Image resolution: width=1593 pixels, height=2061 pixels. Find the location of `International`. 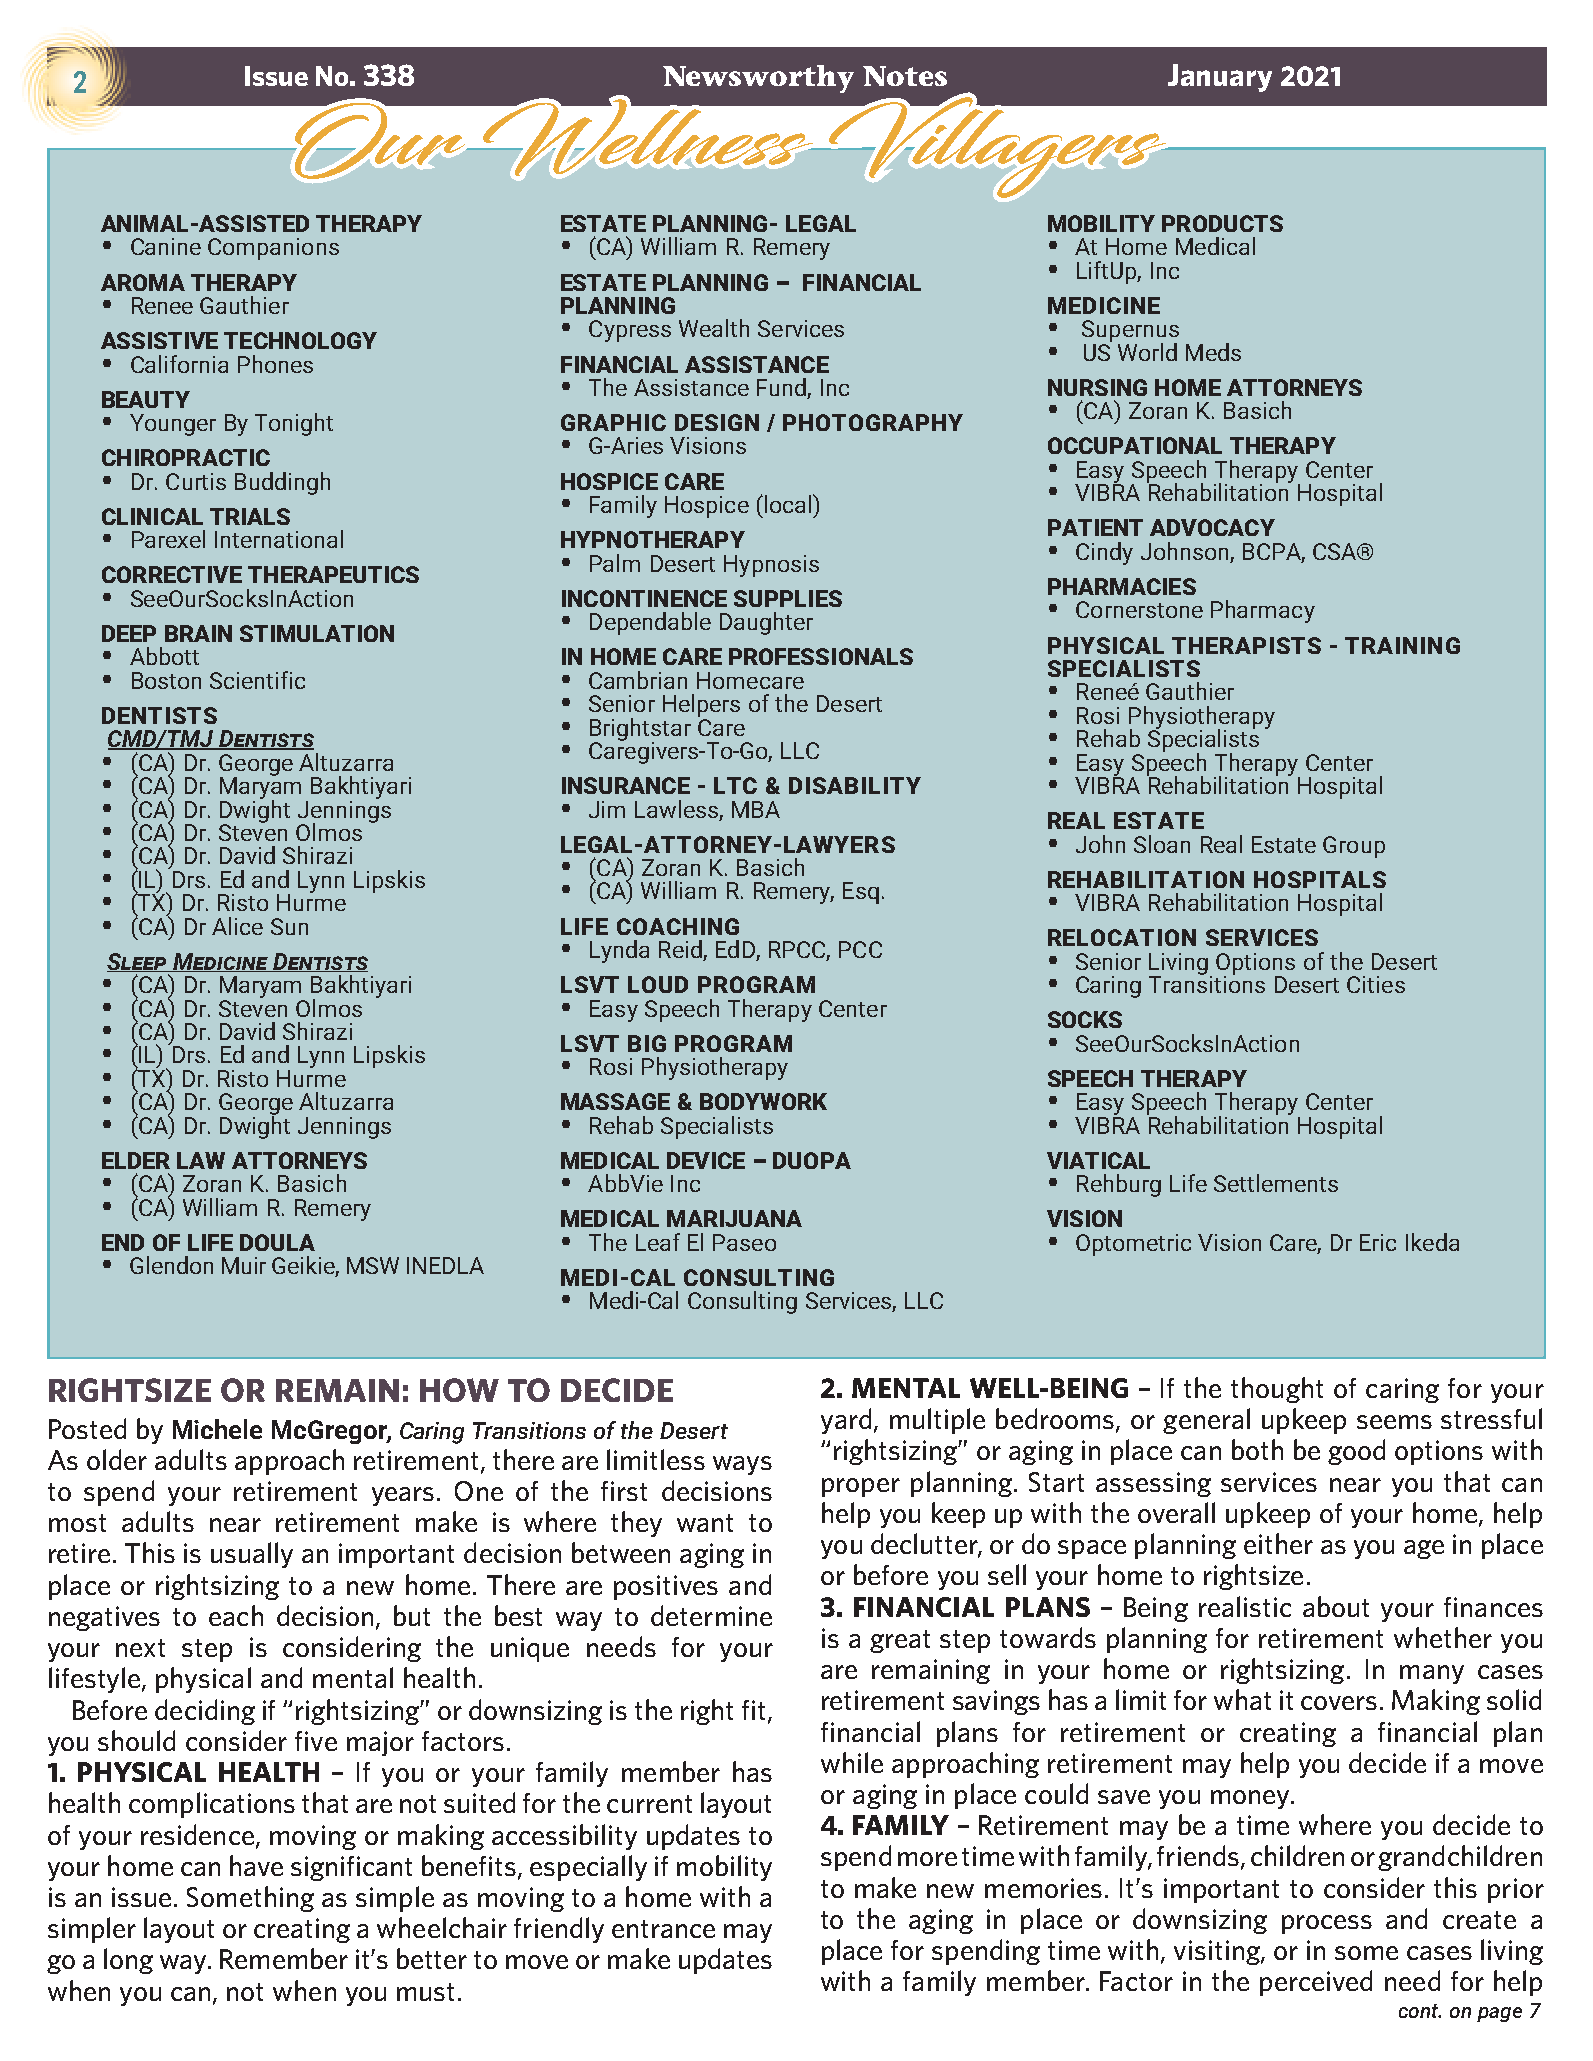

International is located at coordinates (279, 539).
